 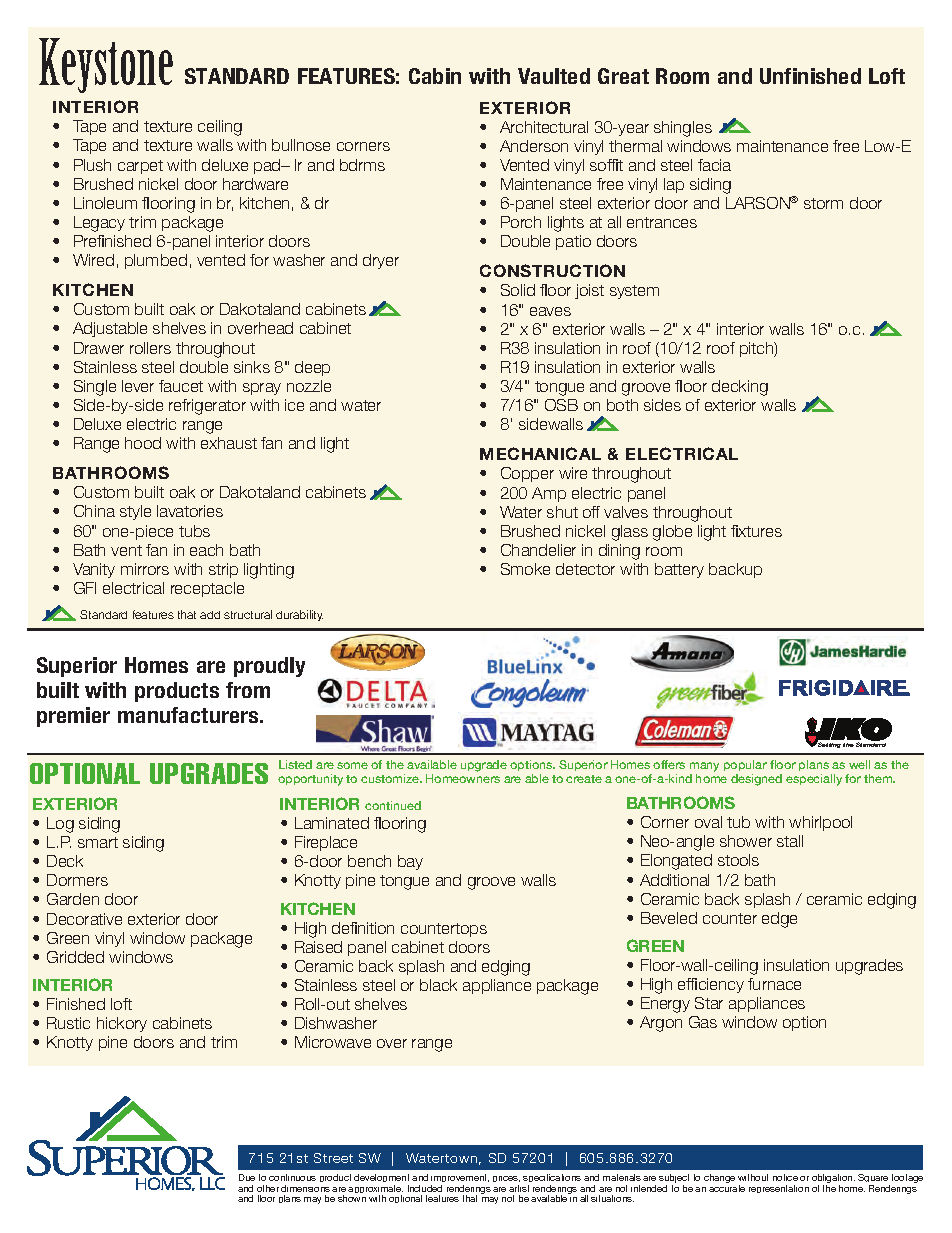 I want to click on notice, so click(x=785, y=1177).
